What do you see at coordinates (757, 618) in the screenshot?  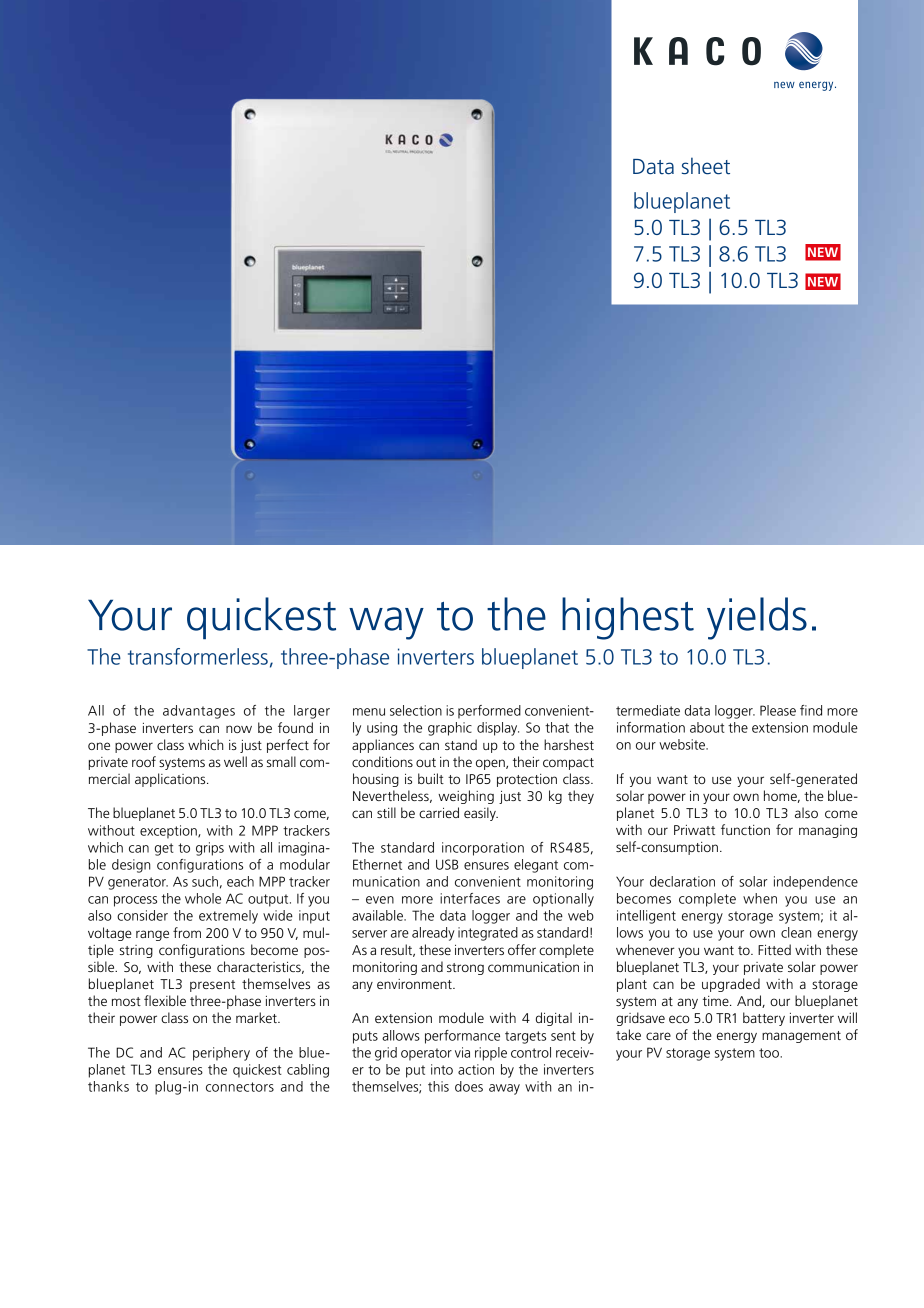 I see `yields` at bounding box center [757, 618].
